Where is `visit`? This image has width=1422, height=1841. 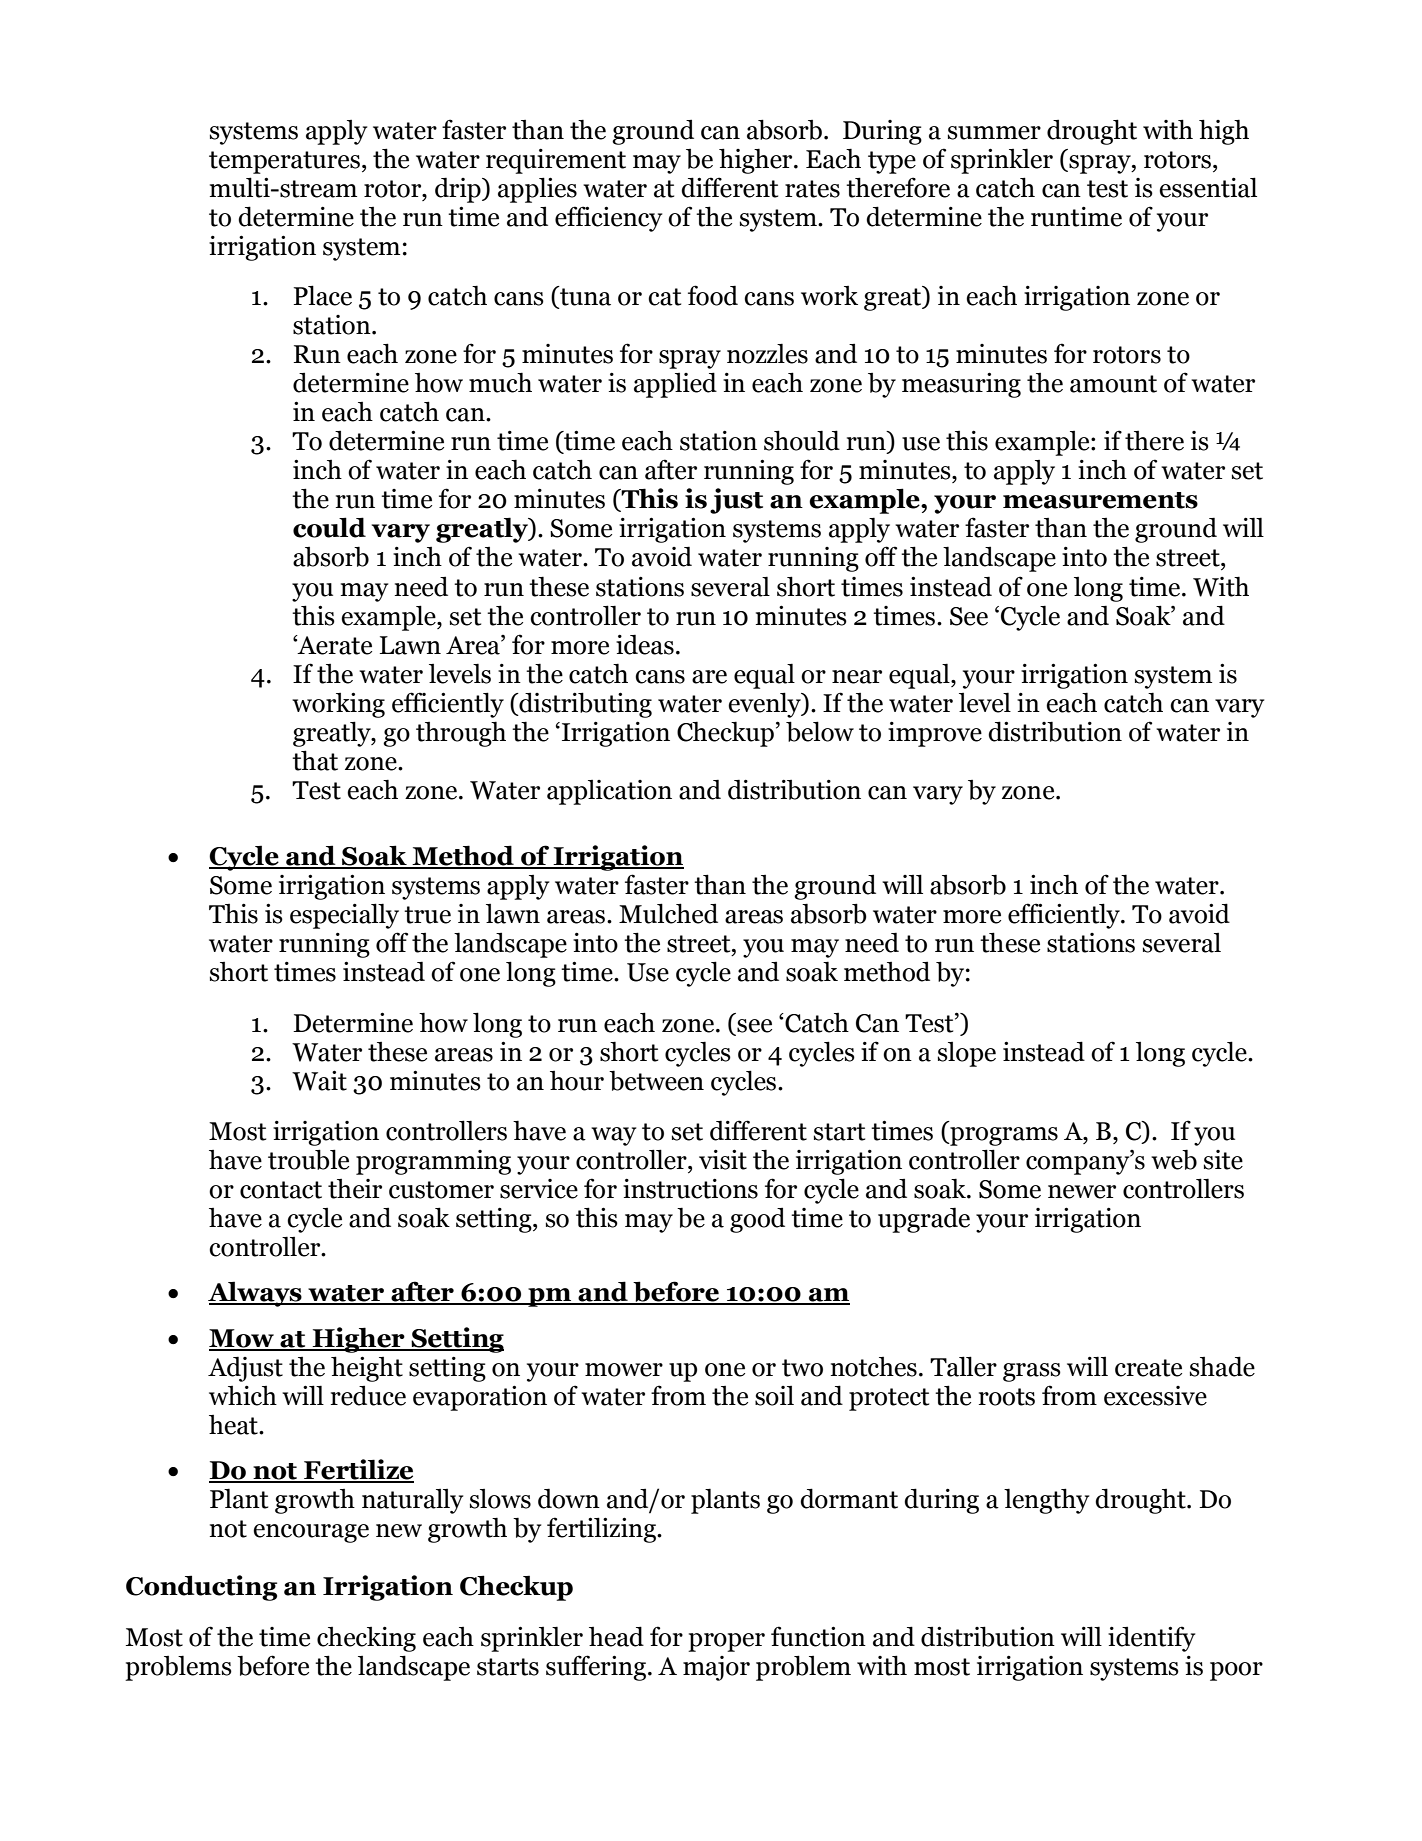 visit is located at coordinates (723, 1159).
